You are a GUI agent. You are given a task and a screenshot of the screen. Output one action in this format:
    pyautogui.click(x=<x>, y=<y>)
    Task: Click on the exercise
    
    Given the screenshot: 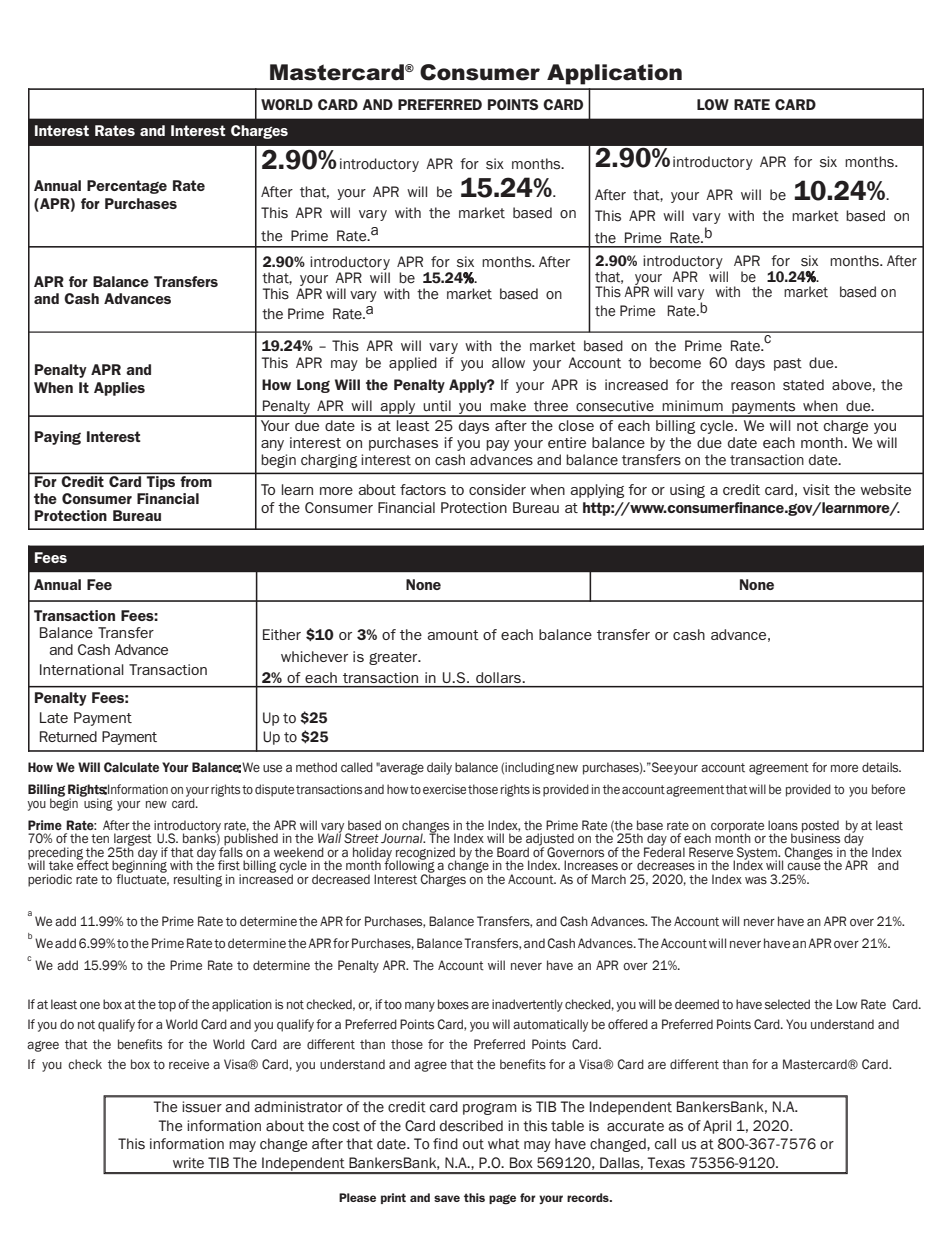 What is the action you would take?
    pyautogui.click(x=444, y=789)
